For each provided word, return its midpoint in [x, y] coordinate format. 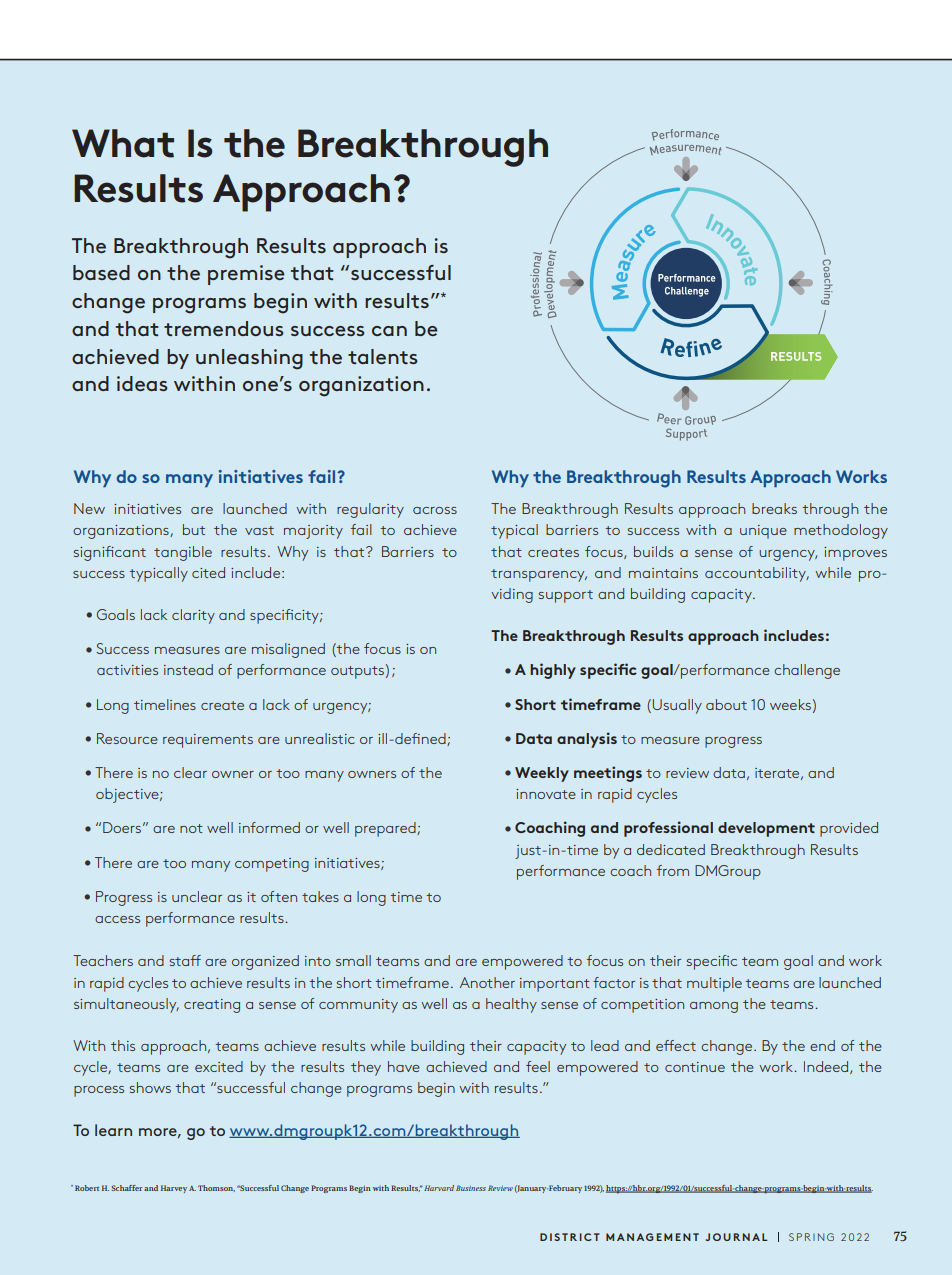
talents [383, 356]
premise [246, 275]
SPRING [811, 1237]
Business [471, 1188]
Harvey [174, 1189]
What [123, 143]
